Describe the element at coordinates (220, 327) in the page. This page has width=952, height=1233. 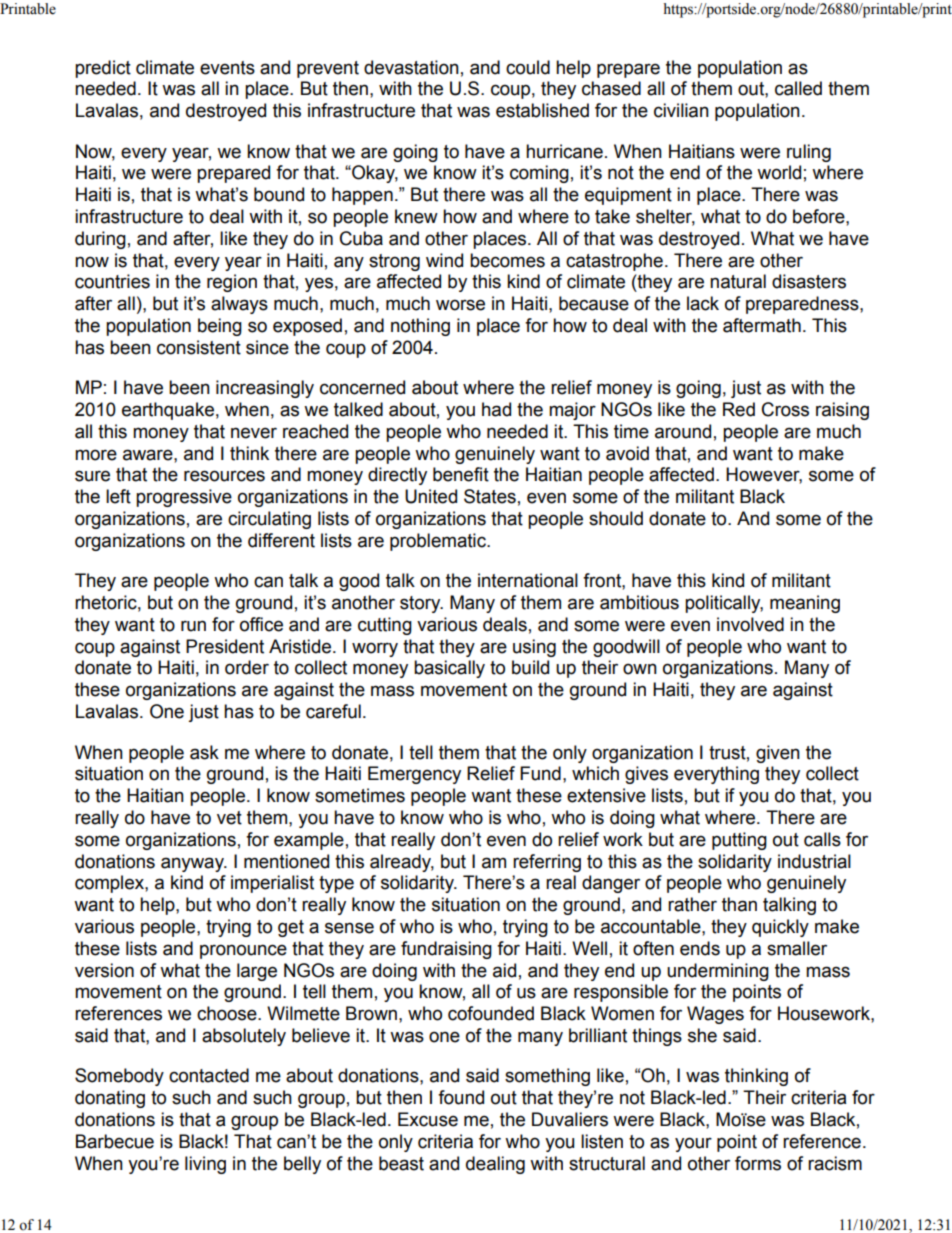
I see `being` at that location.
